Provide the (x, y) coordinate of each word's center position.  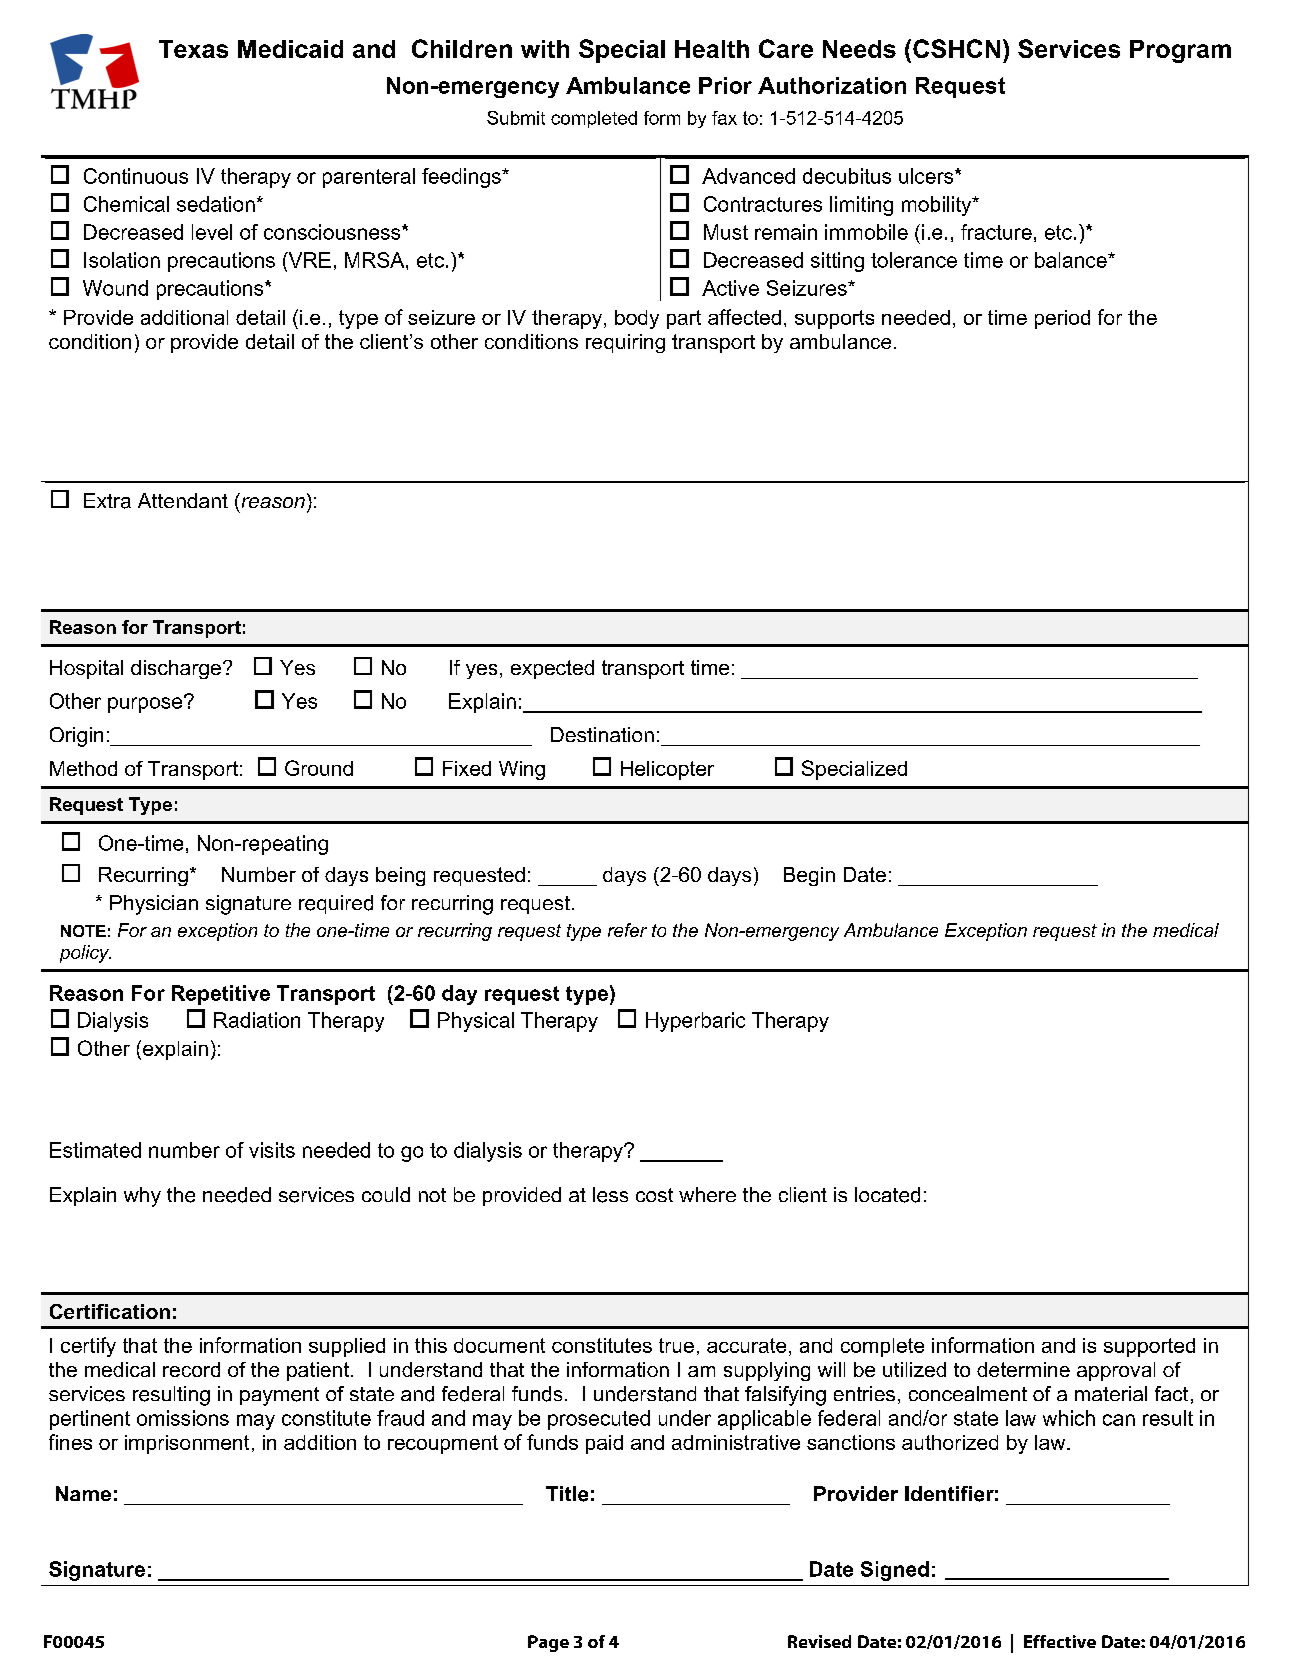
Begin (809, 876)
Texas (193, 49)
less (610, 1195)
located (887, 1195)
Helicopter (667, 770)
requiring (625, 343)
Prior (725, 85)
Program (1180, 51)
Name (83, 1493)
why (142, 1197)
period (1062, 319)
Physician (154, 905)
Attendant (183, 500)
